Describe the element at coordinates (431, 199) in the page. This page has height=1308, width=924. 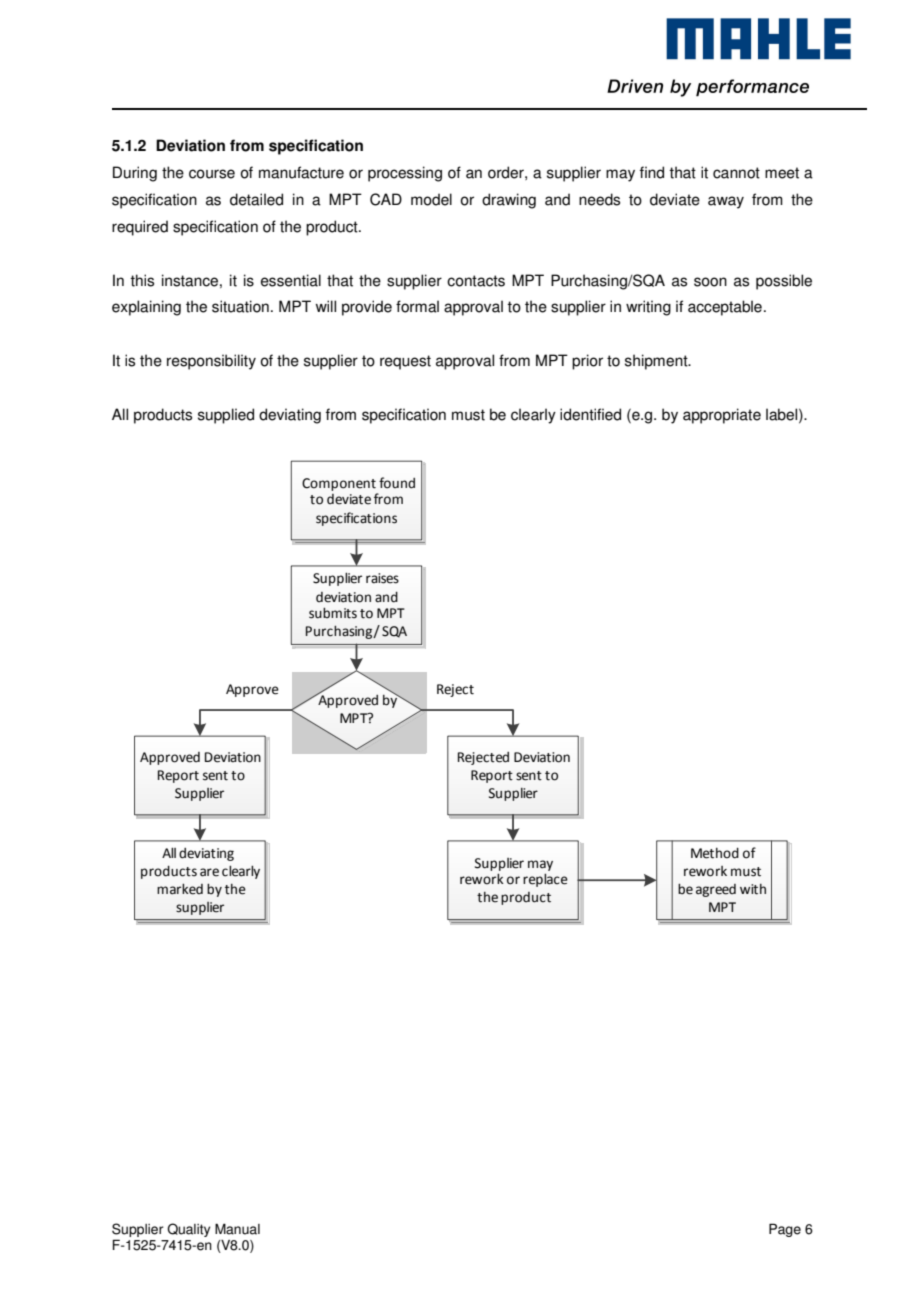
I see `model` at that location.
